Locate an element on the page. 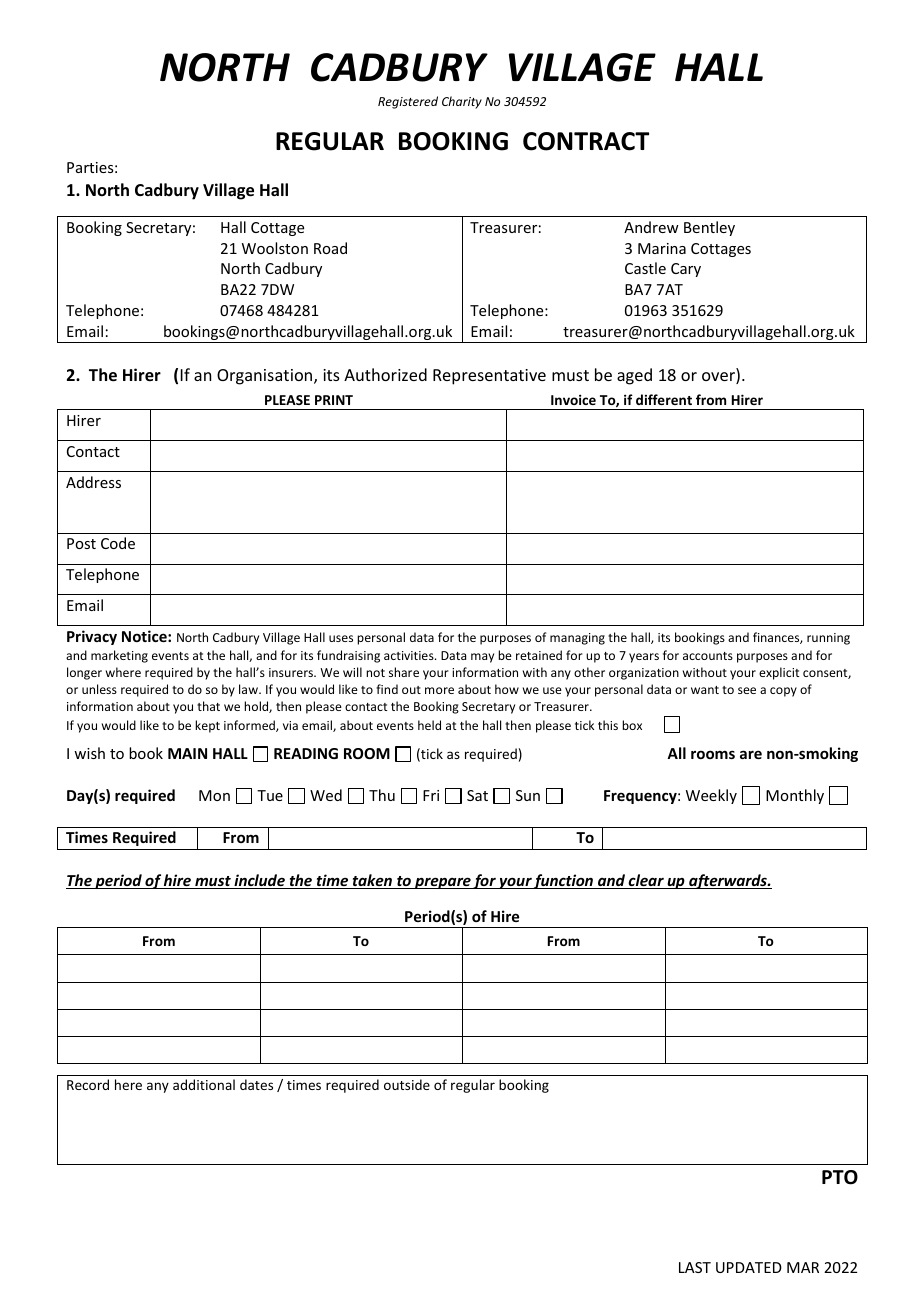 The width and height of the page is (924, 1308). Charity is located at coordinates (462, 102).
